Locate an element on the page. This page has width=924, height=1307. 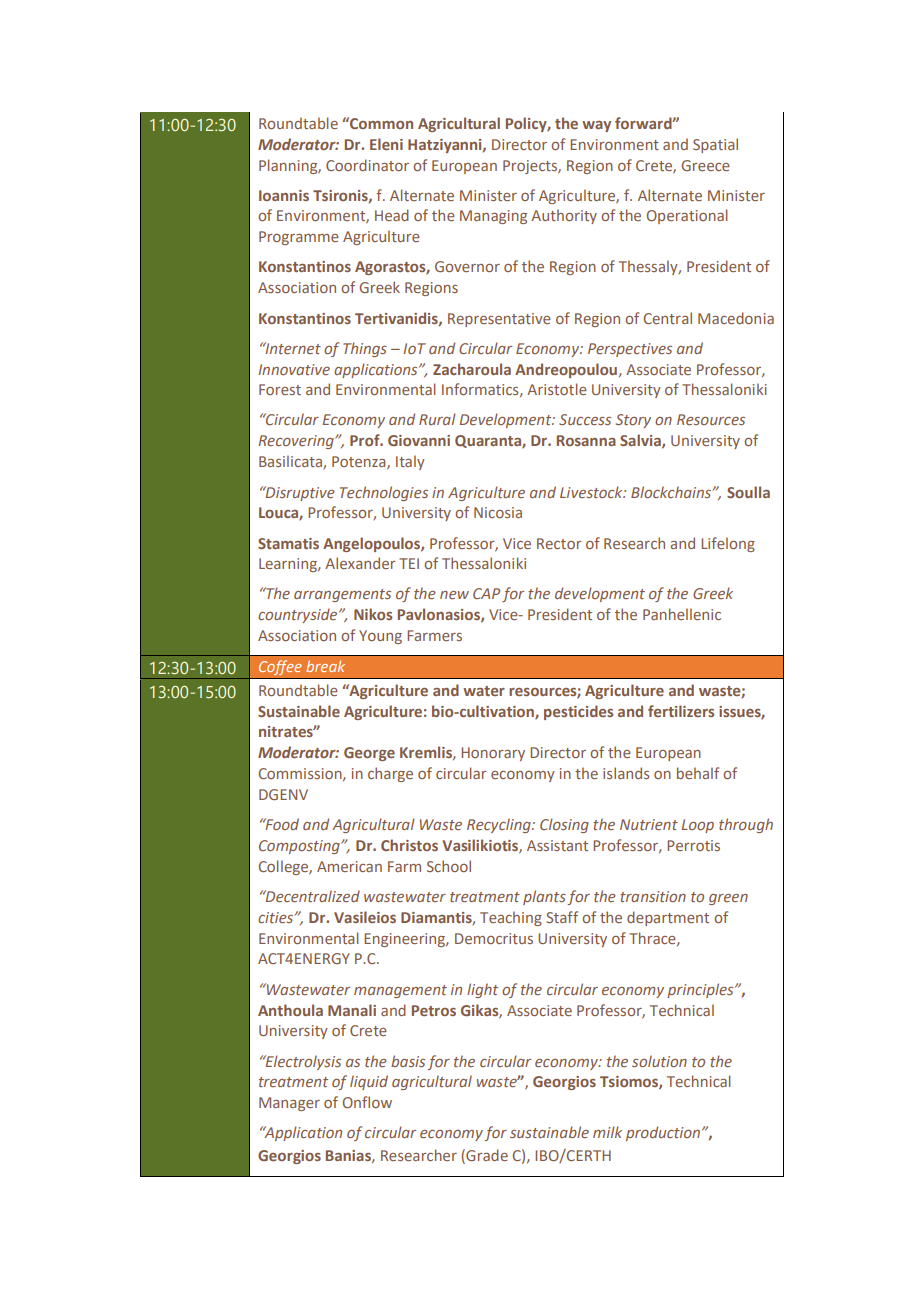
Greece is located at coordinates (705, 165).
